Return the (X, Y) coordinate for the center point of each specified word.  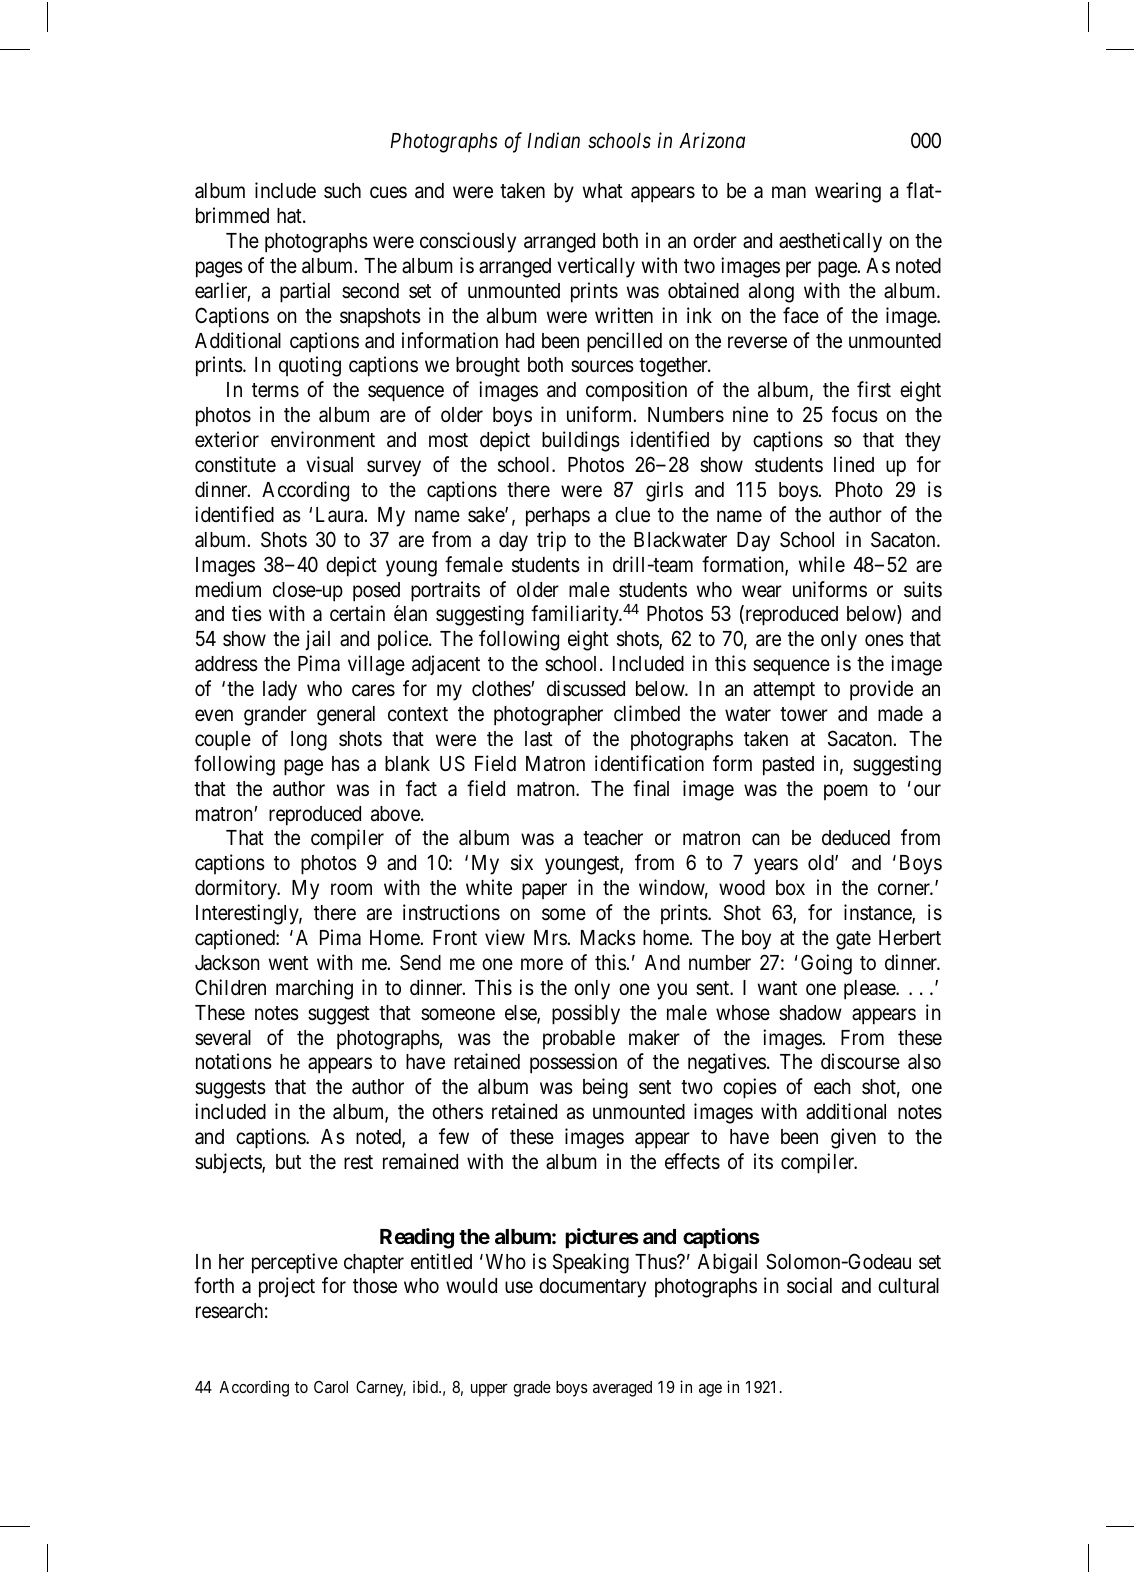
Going (826, 964)
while (822, 564)
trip (551, 541)
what (603, 191)
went (288, 963)
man (789, 192)
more (542, 964)
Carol (331, 1387)
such (342, 191)
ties (247, 613)
